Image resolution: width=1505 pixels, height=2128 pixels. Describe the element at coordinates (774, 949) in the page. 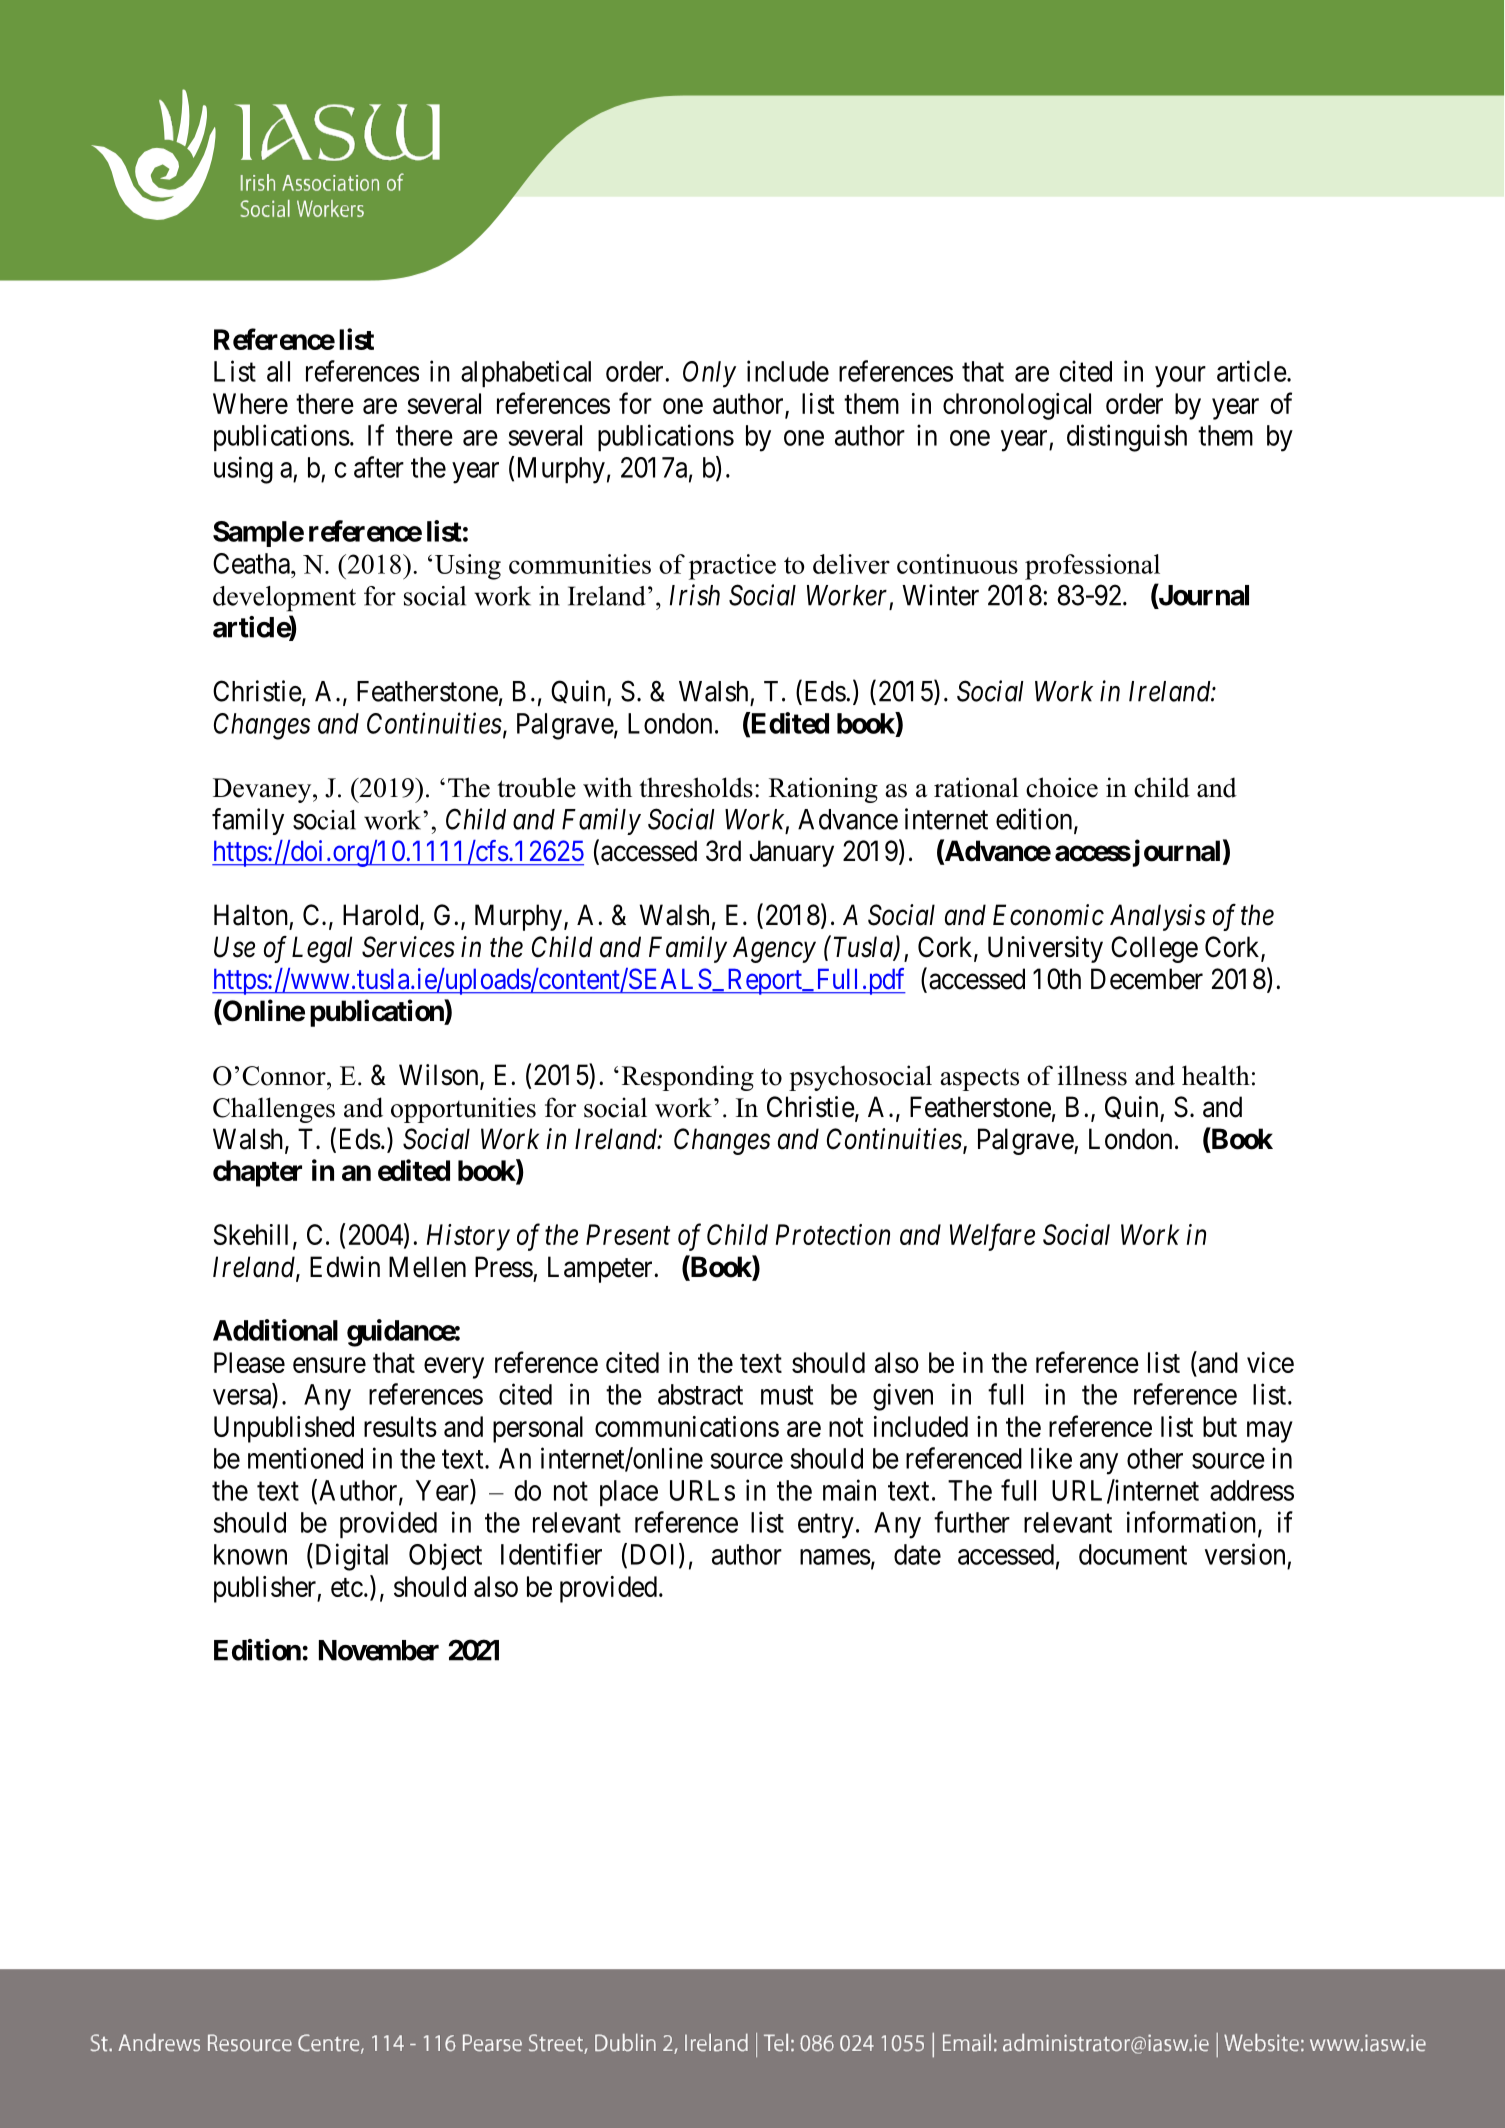

I see `Agency` at that location.
